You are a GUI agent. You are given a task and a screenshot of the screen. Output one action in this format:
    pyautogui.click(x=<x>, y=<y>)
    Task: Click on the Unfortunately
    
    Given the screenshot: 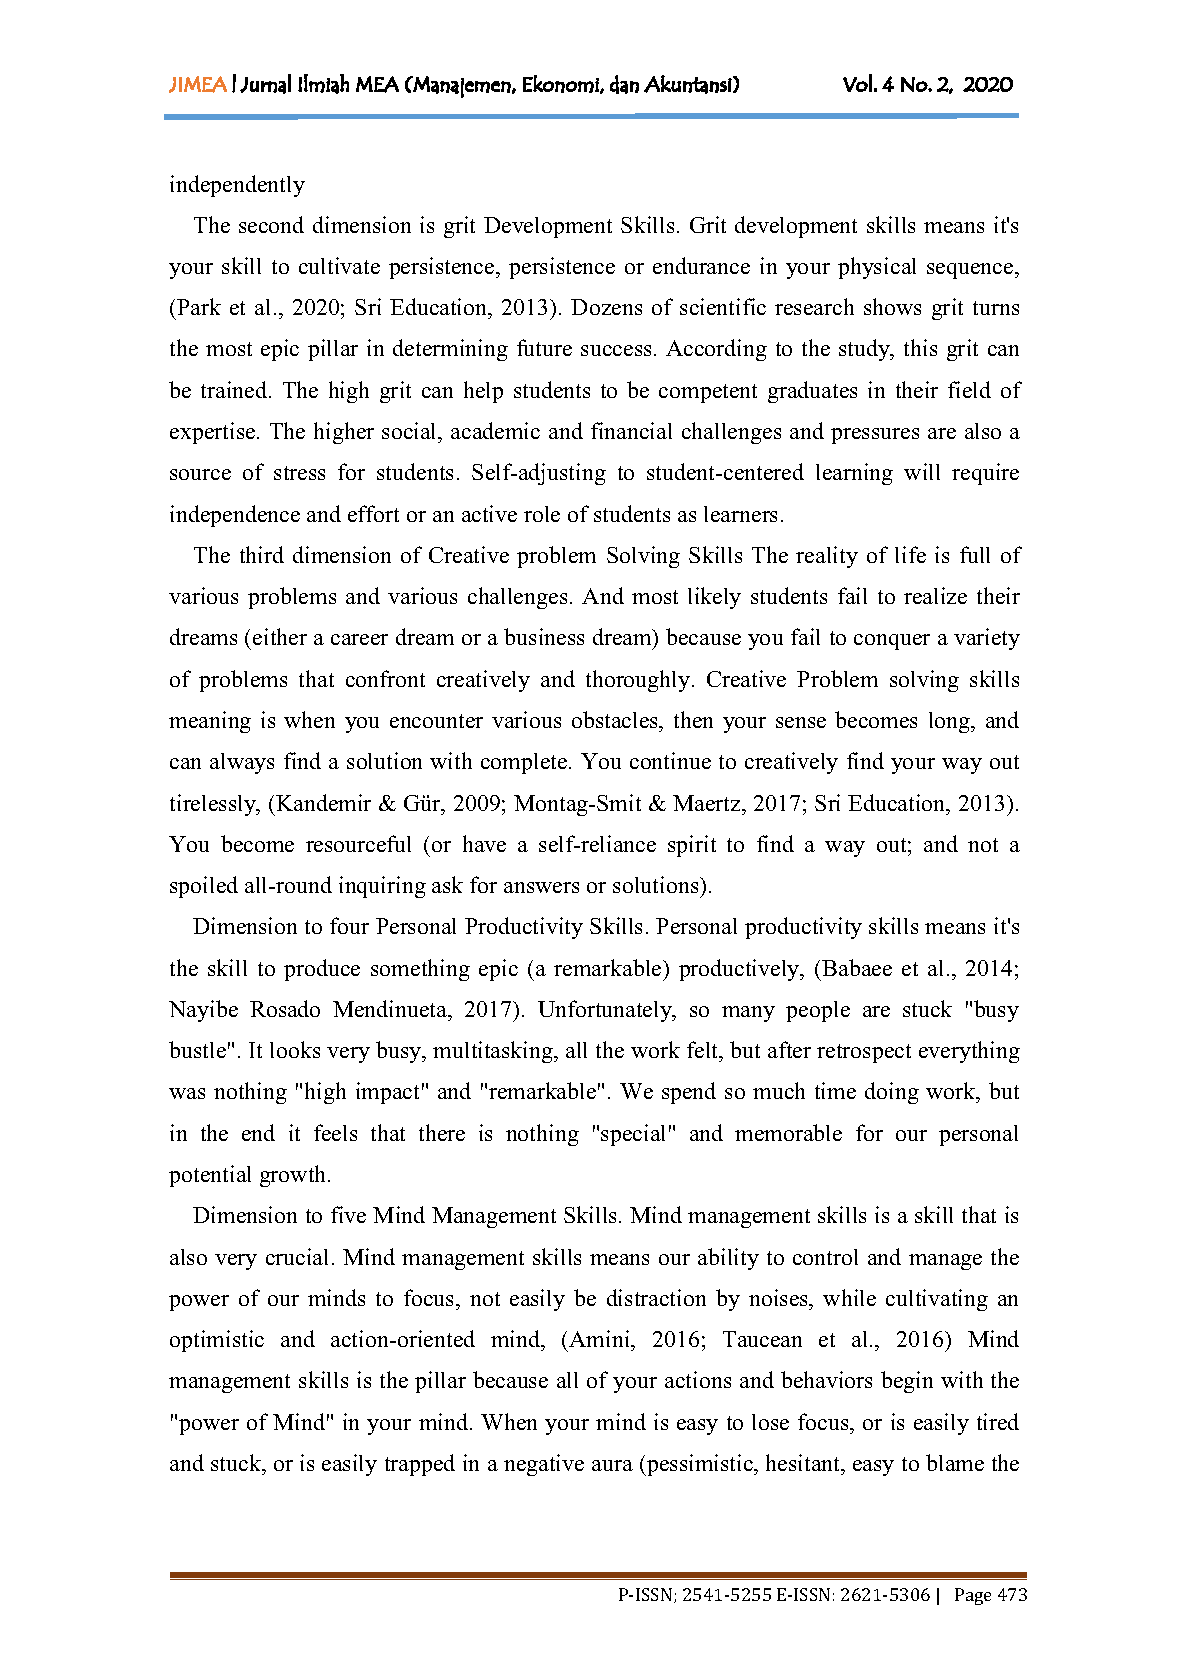 What is the action you would take?
    pyautogui.click(x=606, y=1011)
